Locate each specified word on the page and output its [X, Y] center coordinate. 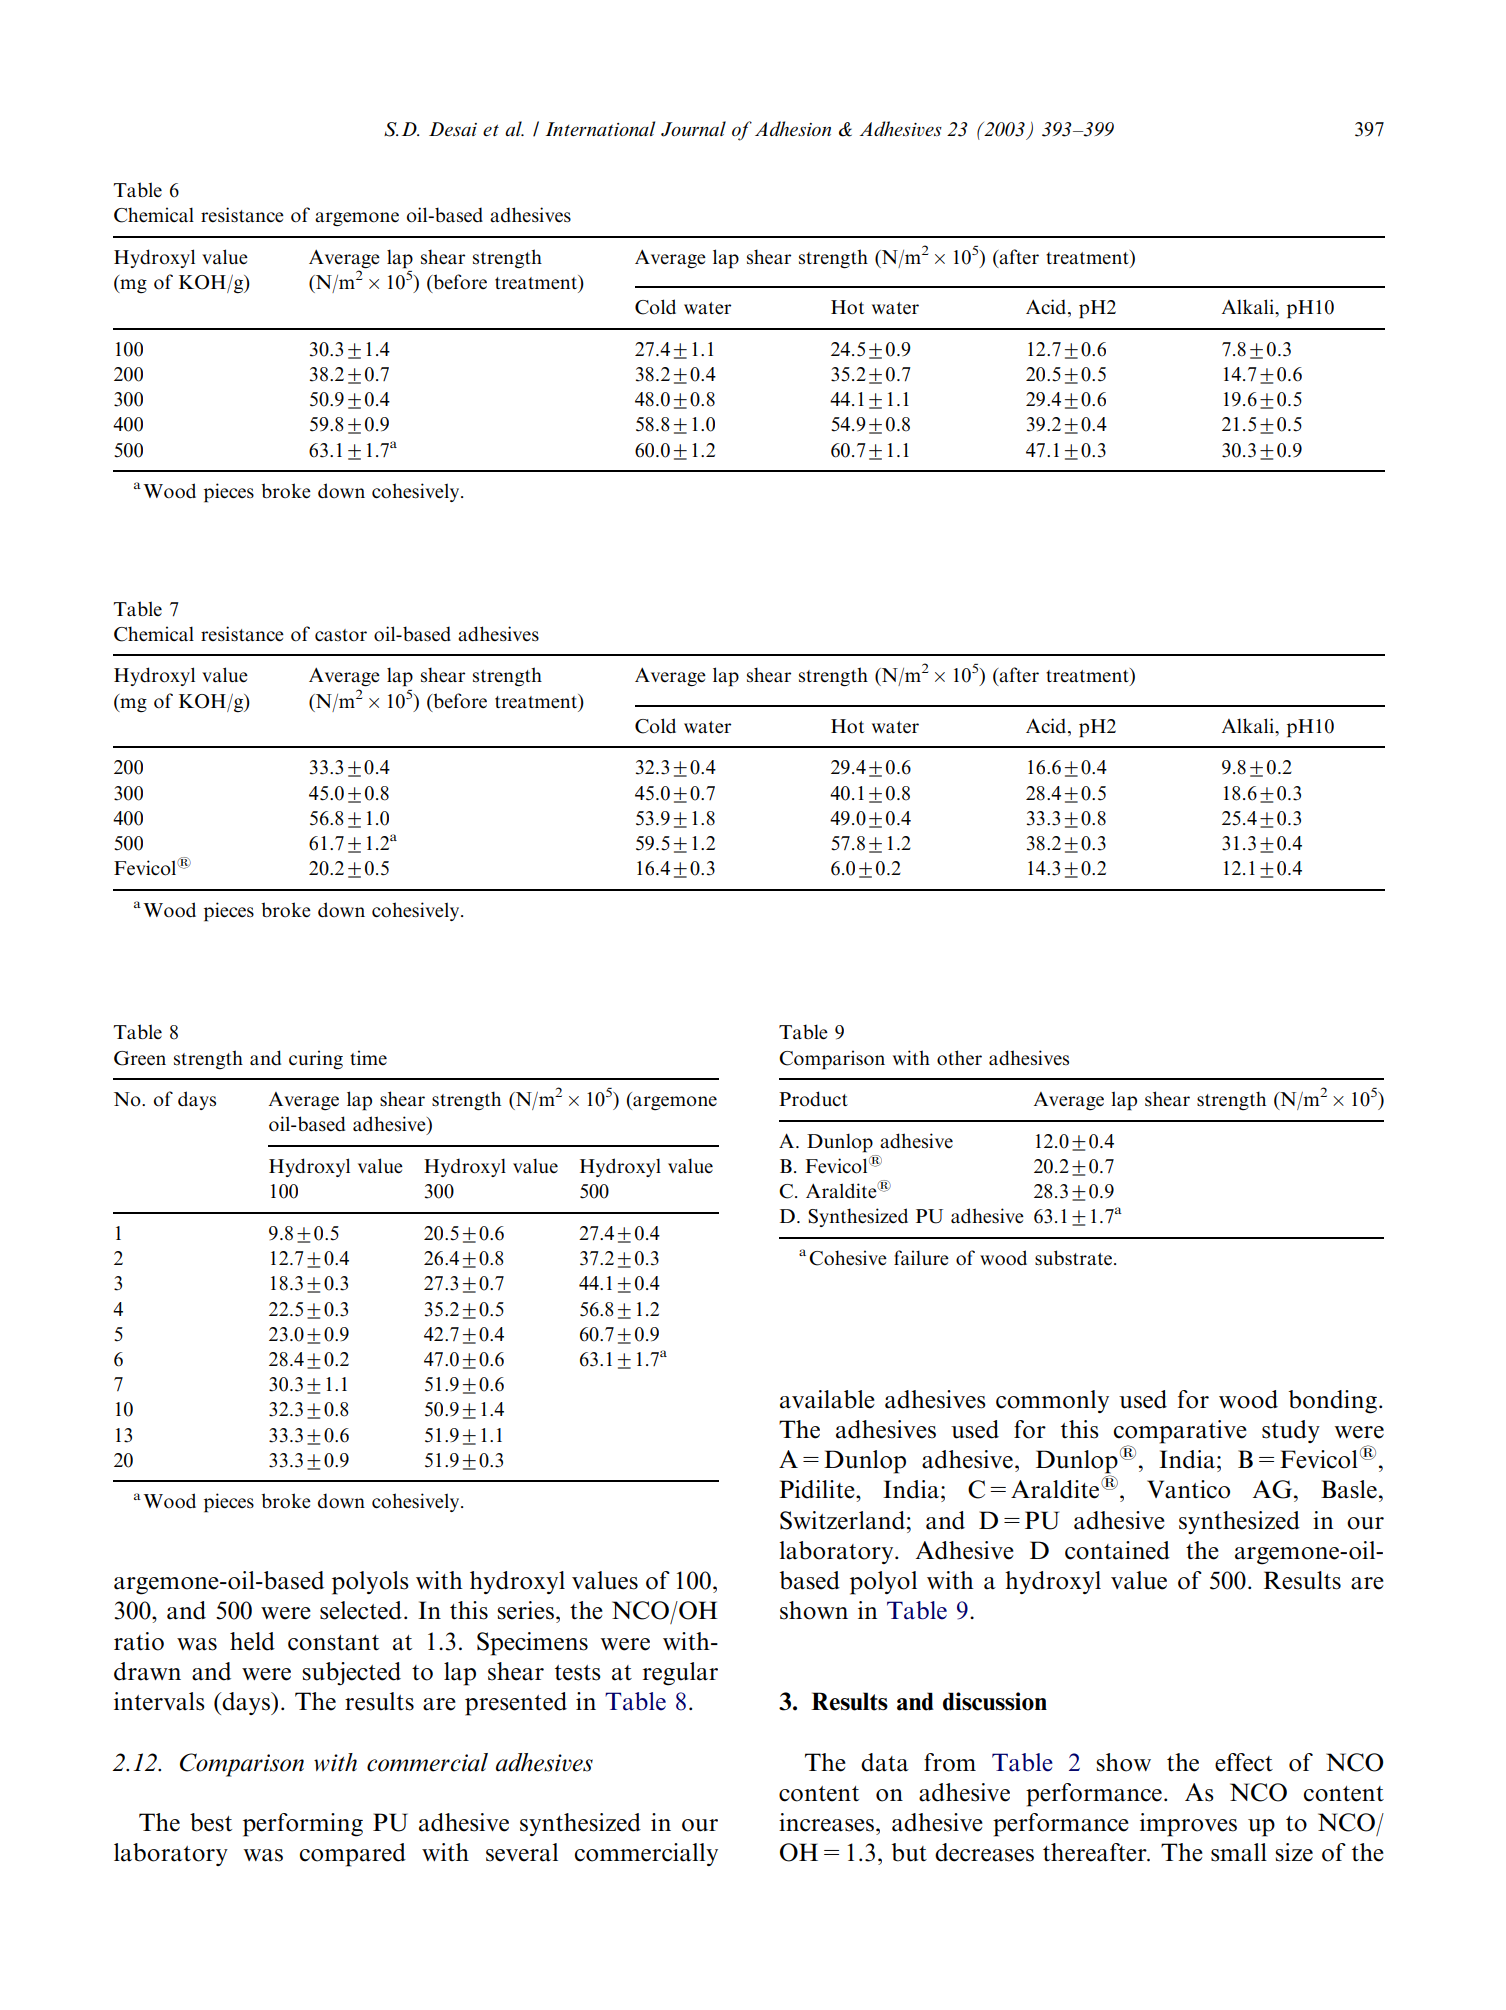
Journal [693, 129]
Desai [453, 129]
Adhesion [793, 129]
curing [316, 1060]
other [959, 1057]
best [211, 1822]
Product [813, 1099]
